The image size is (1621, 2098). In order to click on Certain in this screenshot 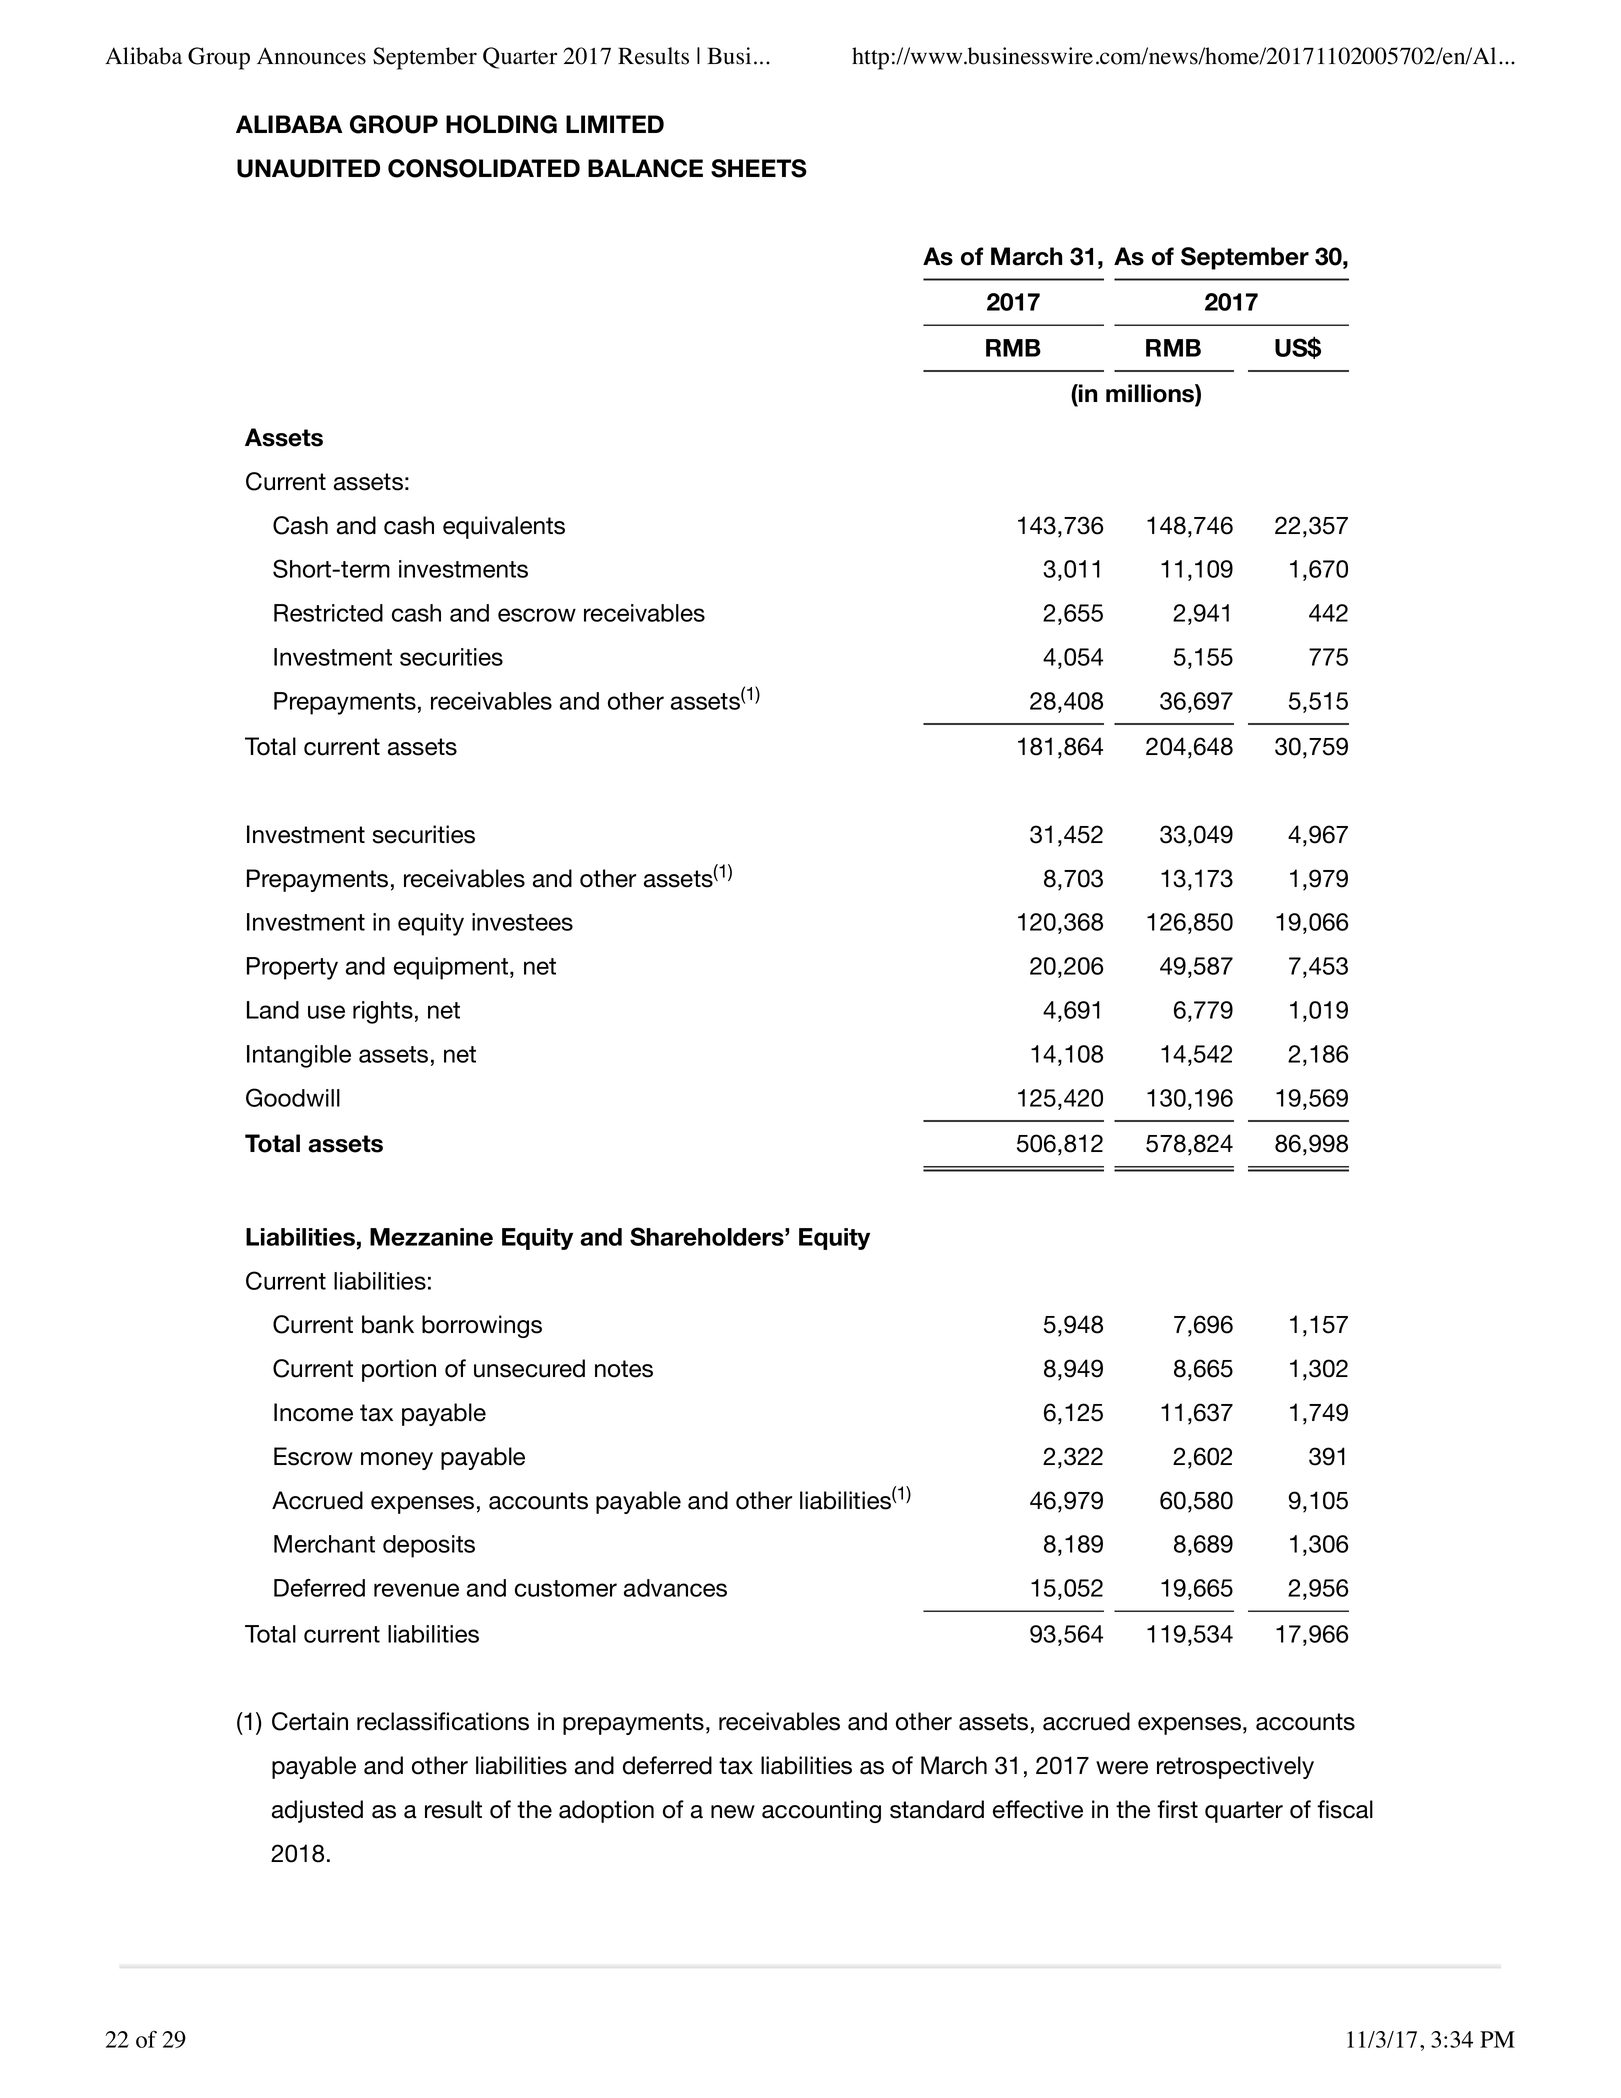, I will do `click(310, 1721)`.
